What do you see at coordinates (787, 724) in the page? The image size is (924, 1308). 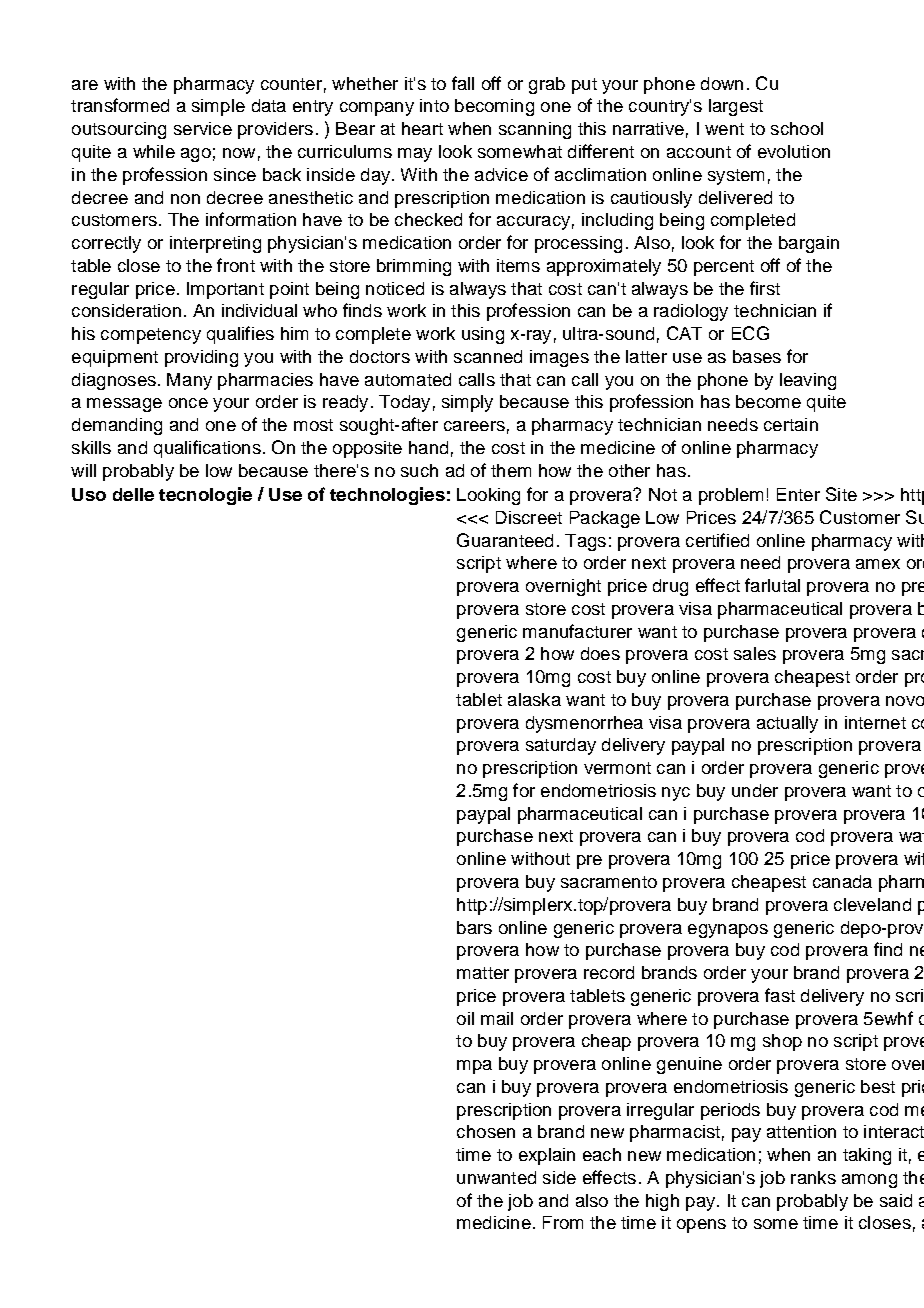 I see `actually` at bounding box center [787, 724].
